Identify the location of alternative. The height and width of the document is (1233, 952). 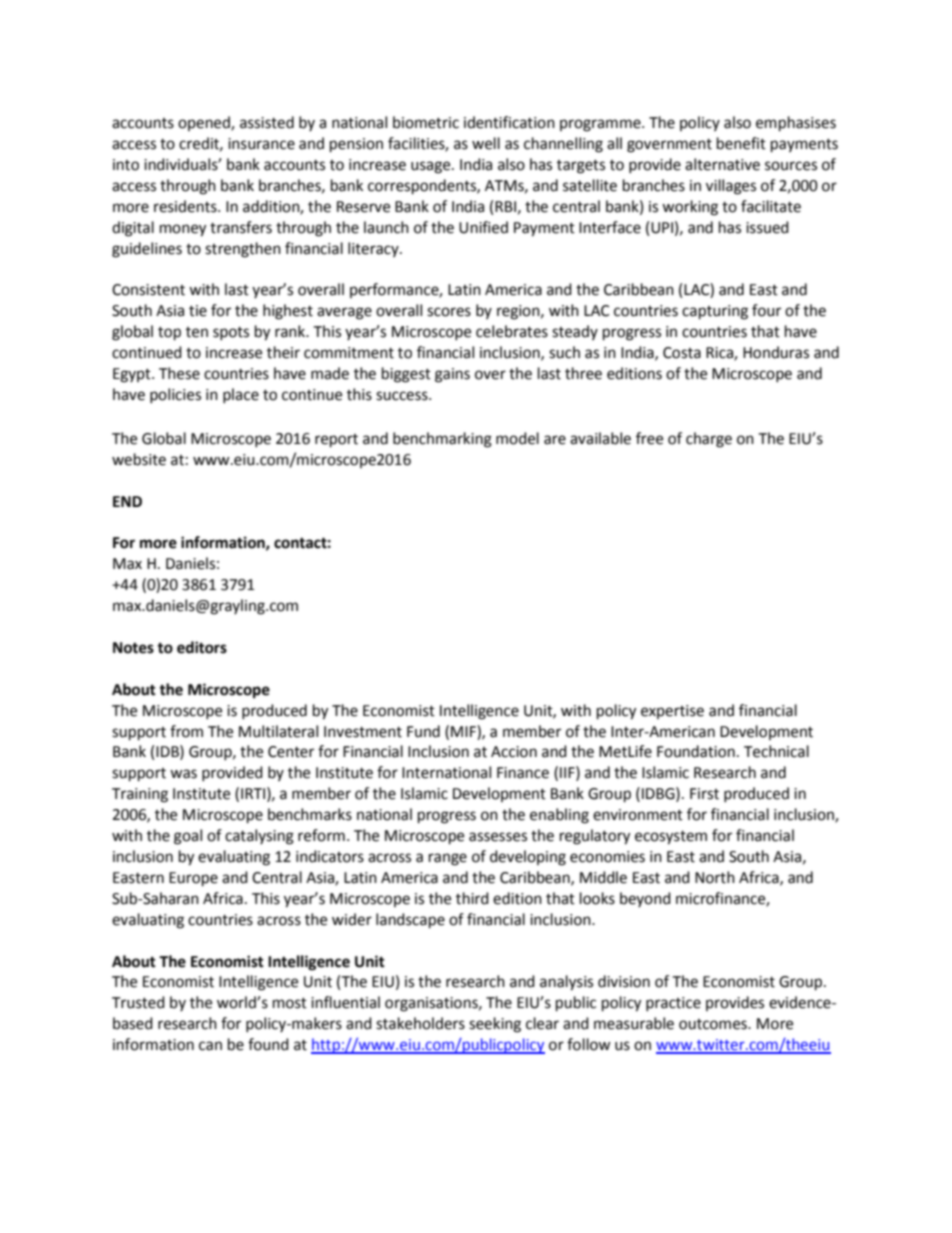
(722, 164).
